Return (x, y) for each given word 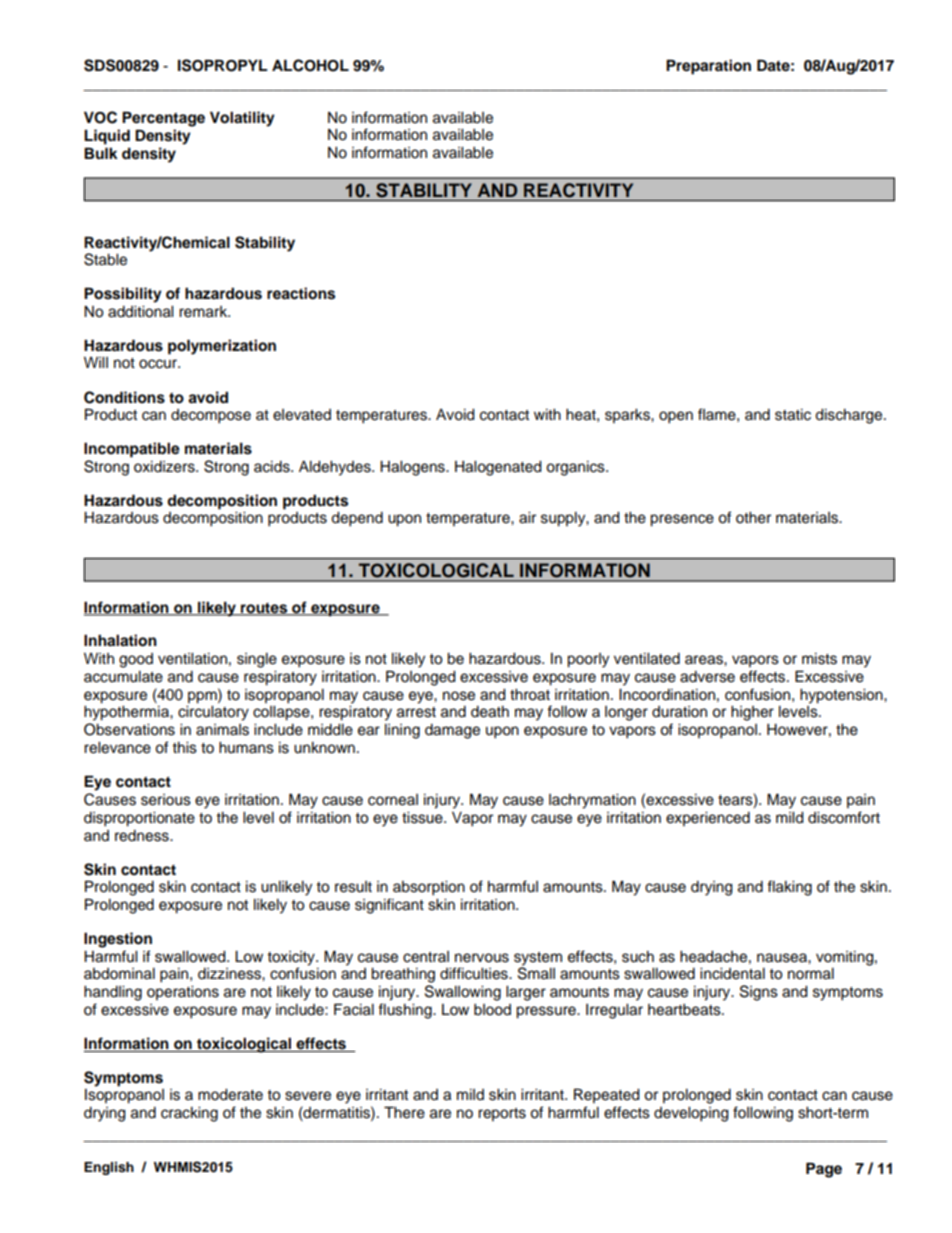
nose (459, 696)
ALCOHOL (310, 65)
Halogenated (498, 468)
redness (143, 836)
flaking (789, 888)
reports (502, 1114)
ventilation (192, 659)
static (793, 415)
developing (691, 1114)
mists (819, 659)
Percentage (163, 119)
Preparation (708, 67)
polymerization (222, 347)
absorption (429, 888)
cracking (189, 1114)
